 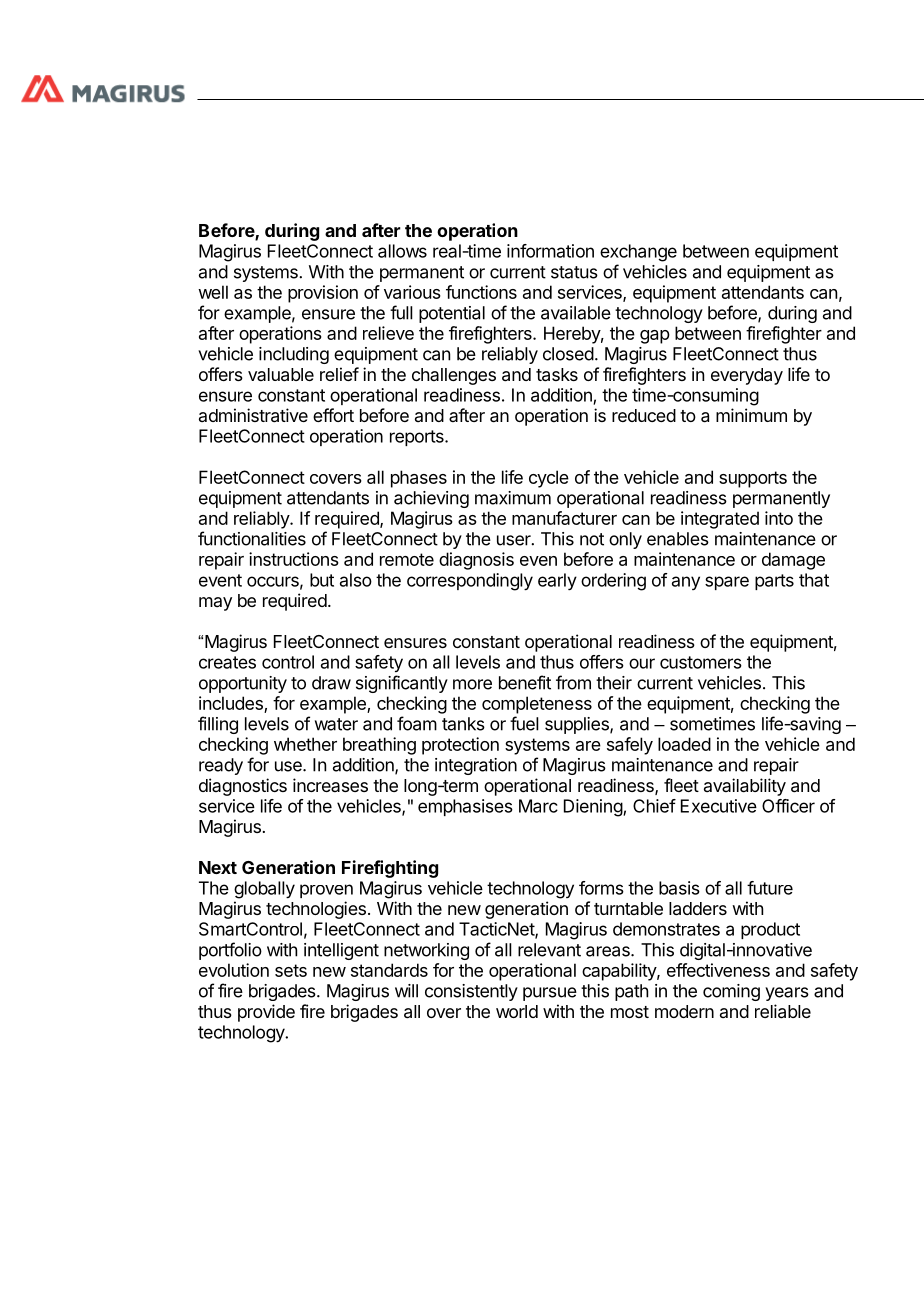 I want to click on benefit, so click(x=525, y=682).
